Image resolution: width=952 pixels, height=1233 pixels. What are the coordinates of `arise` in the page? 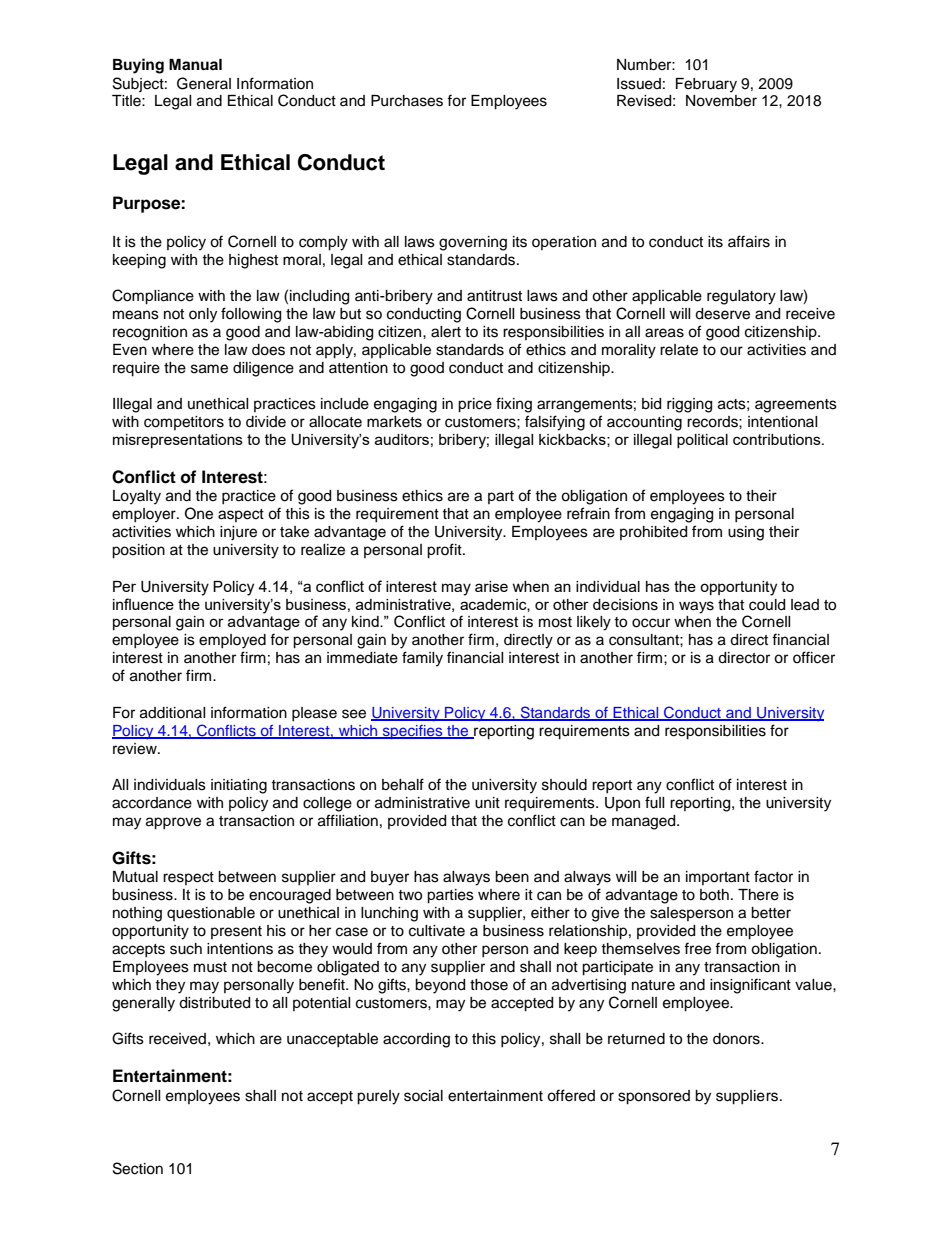 It's located at (491, 586).
